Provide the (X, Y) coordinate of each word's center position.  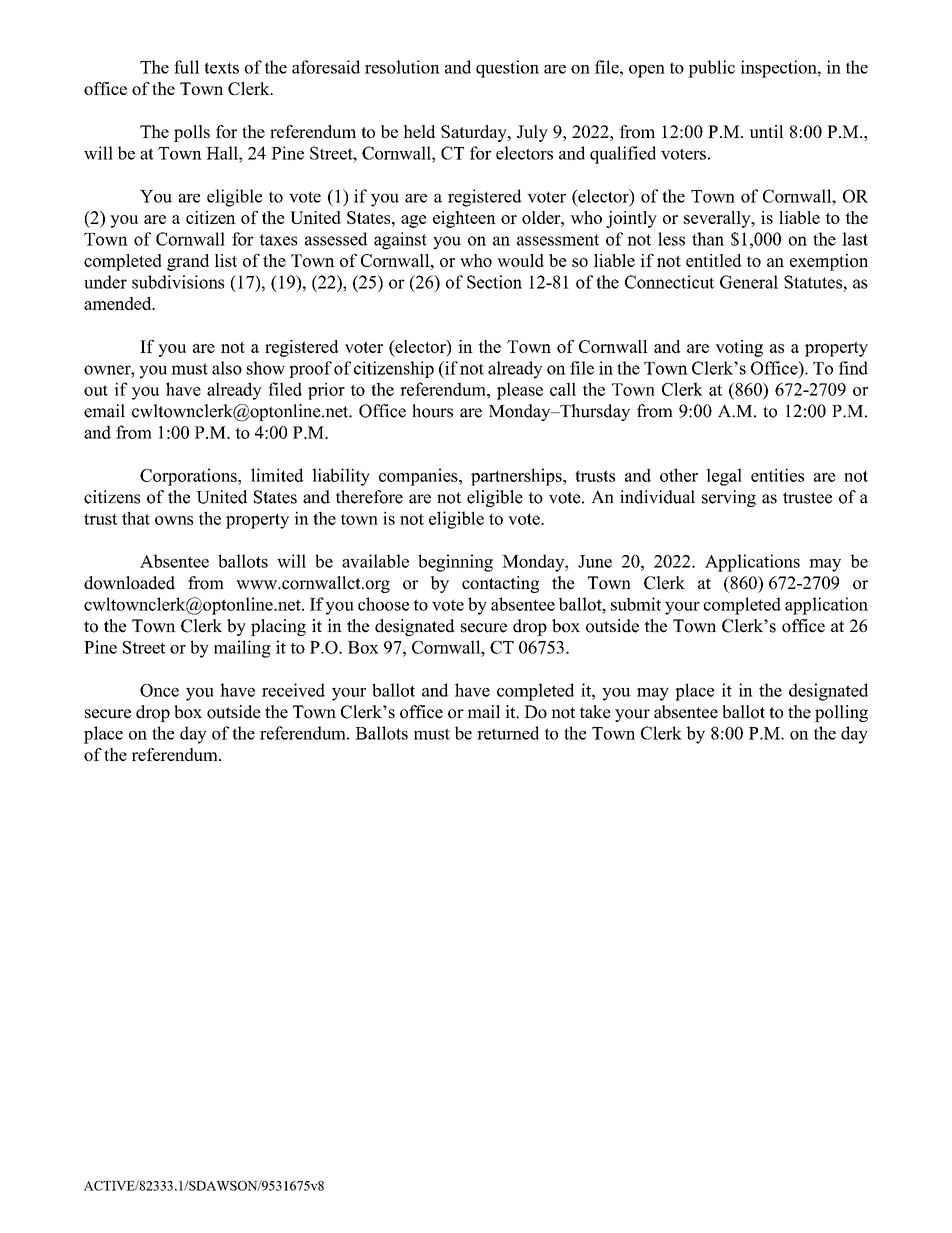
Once (159, 690)
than (708, 239)
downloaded (129, 583)
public (711, 69)
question (507, 69)
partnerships (517, 477)
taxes (278, 240)
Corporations (189, 477)
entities (777, 475)
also (227, 368)
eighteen (464, 219)
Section (494, 282)
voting (739, 348)
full (186, 67)
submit (636, 604)
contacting (500, 584)
